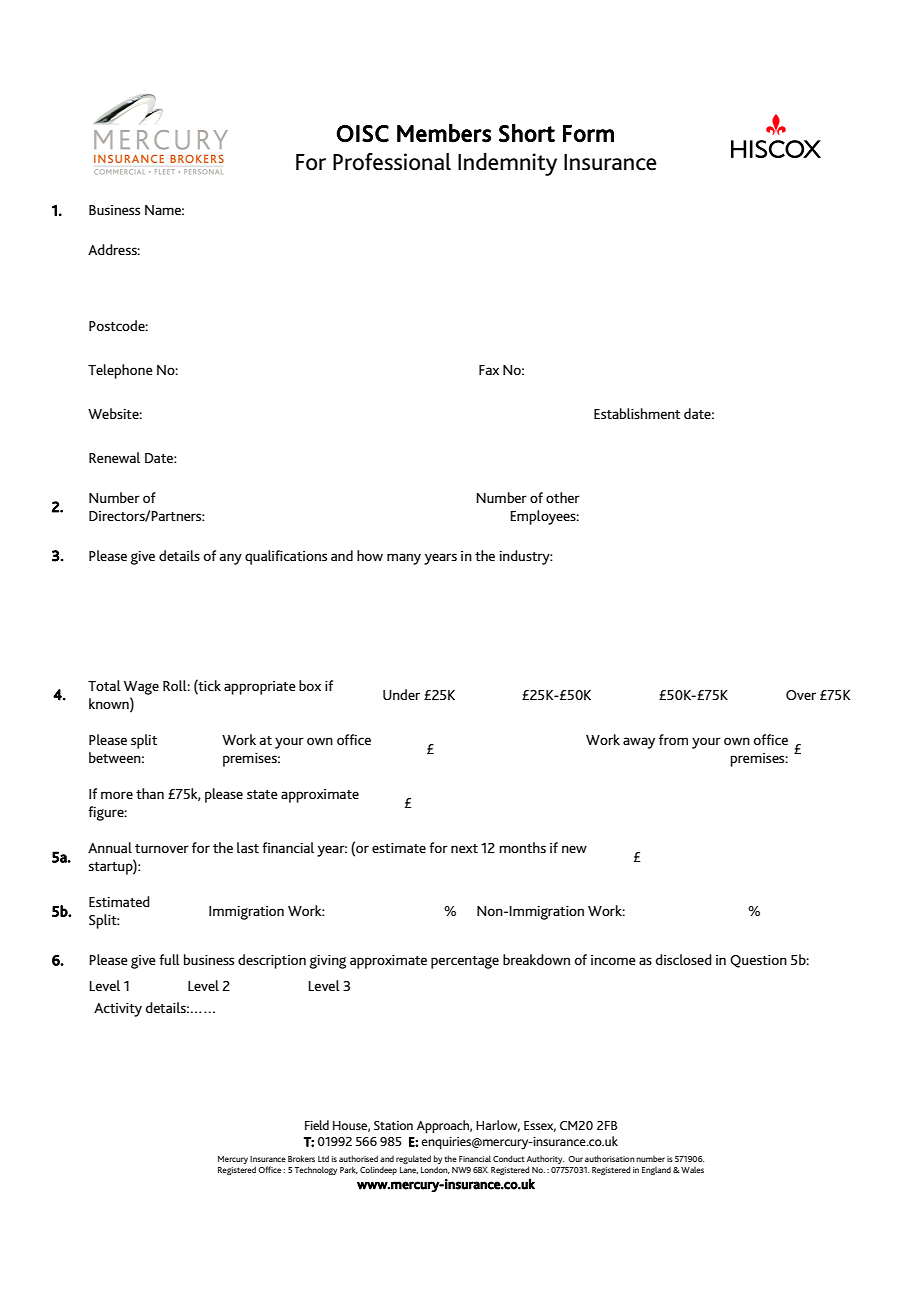  What do you see at coordinates (301, 1158) in the page?
I see `Brokers` at bounding box center [301, 1158].
